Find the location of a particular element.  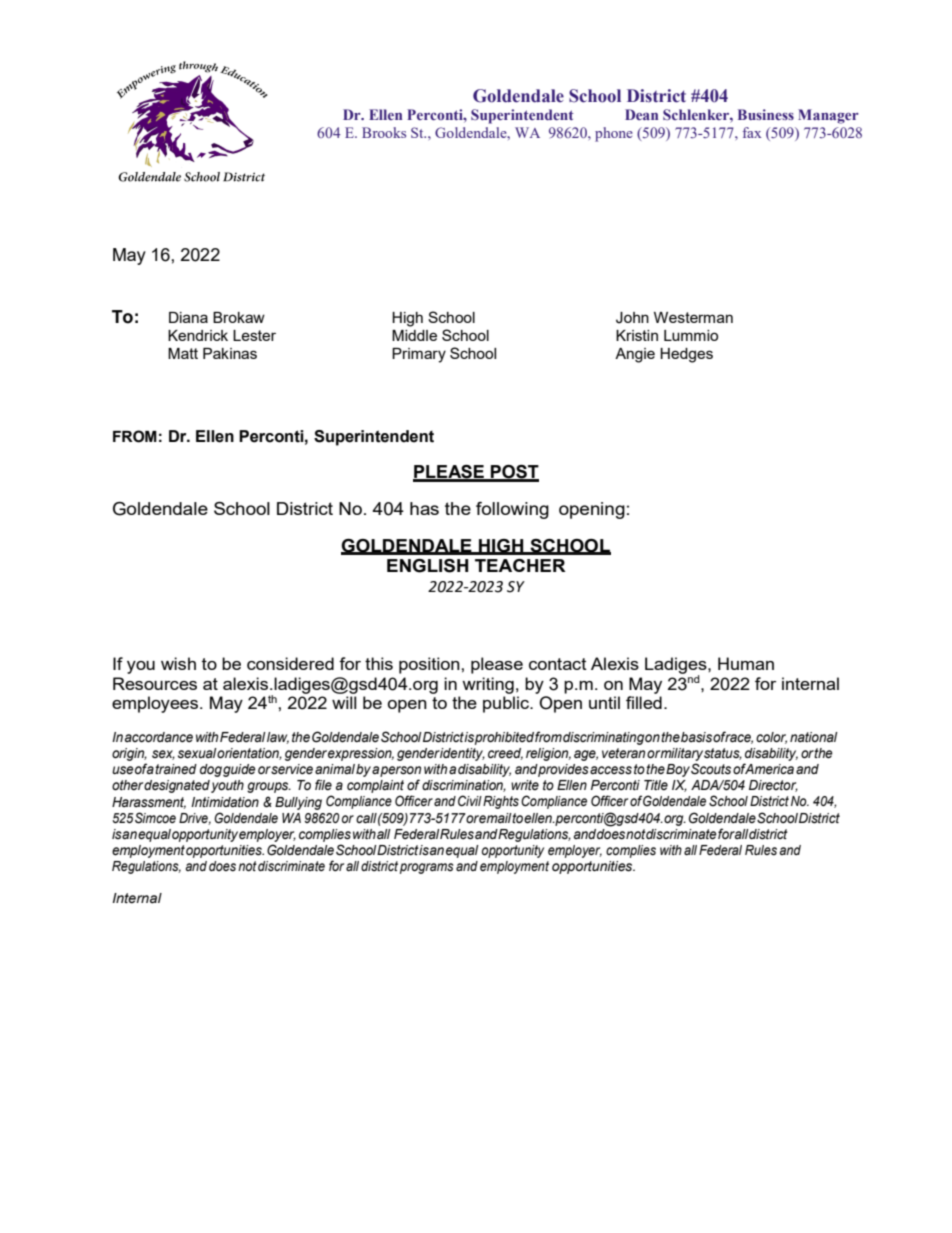

POST is located at coordinates (514, 473).
